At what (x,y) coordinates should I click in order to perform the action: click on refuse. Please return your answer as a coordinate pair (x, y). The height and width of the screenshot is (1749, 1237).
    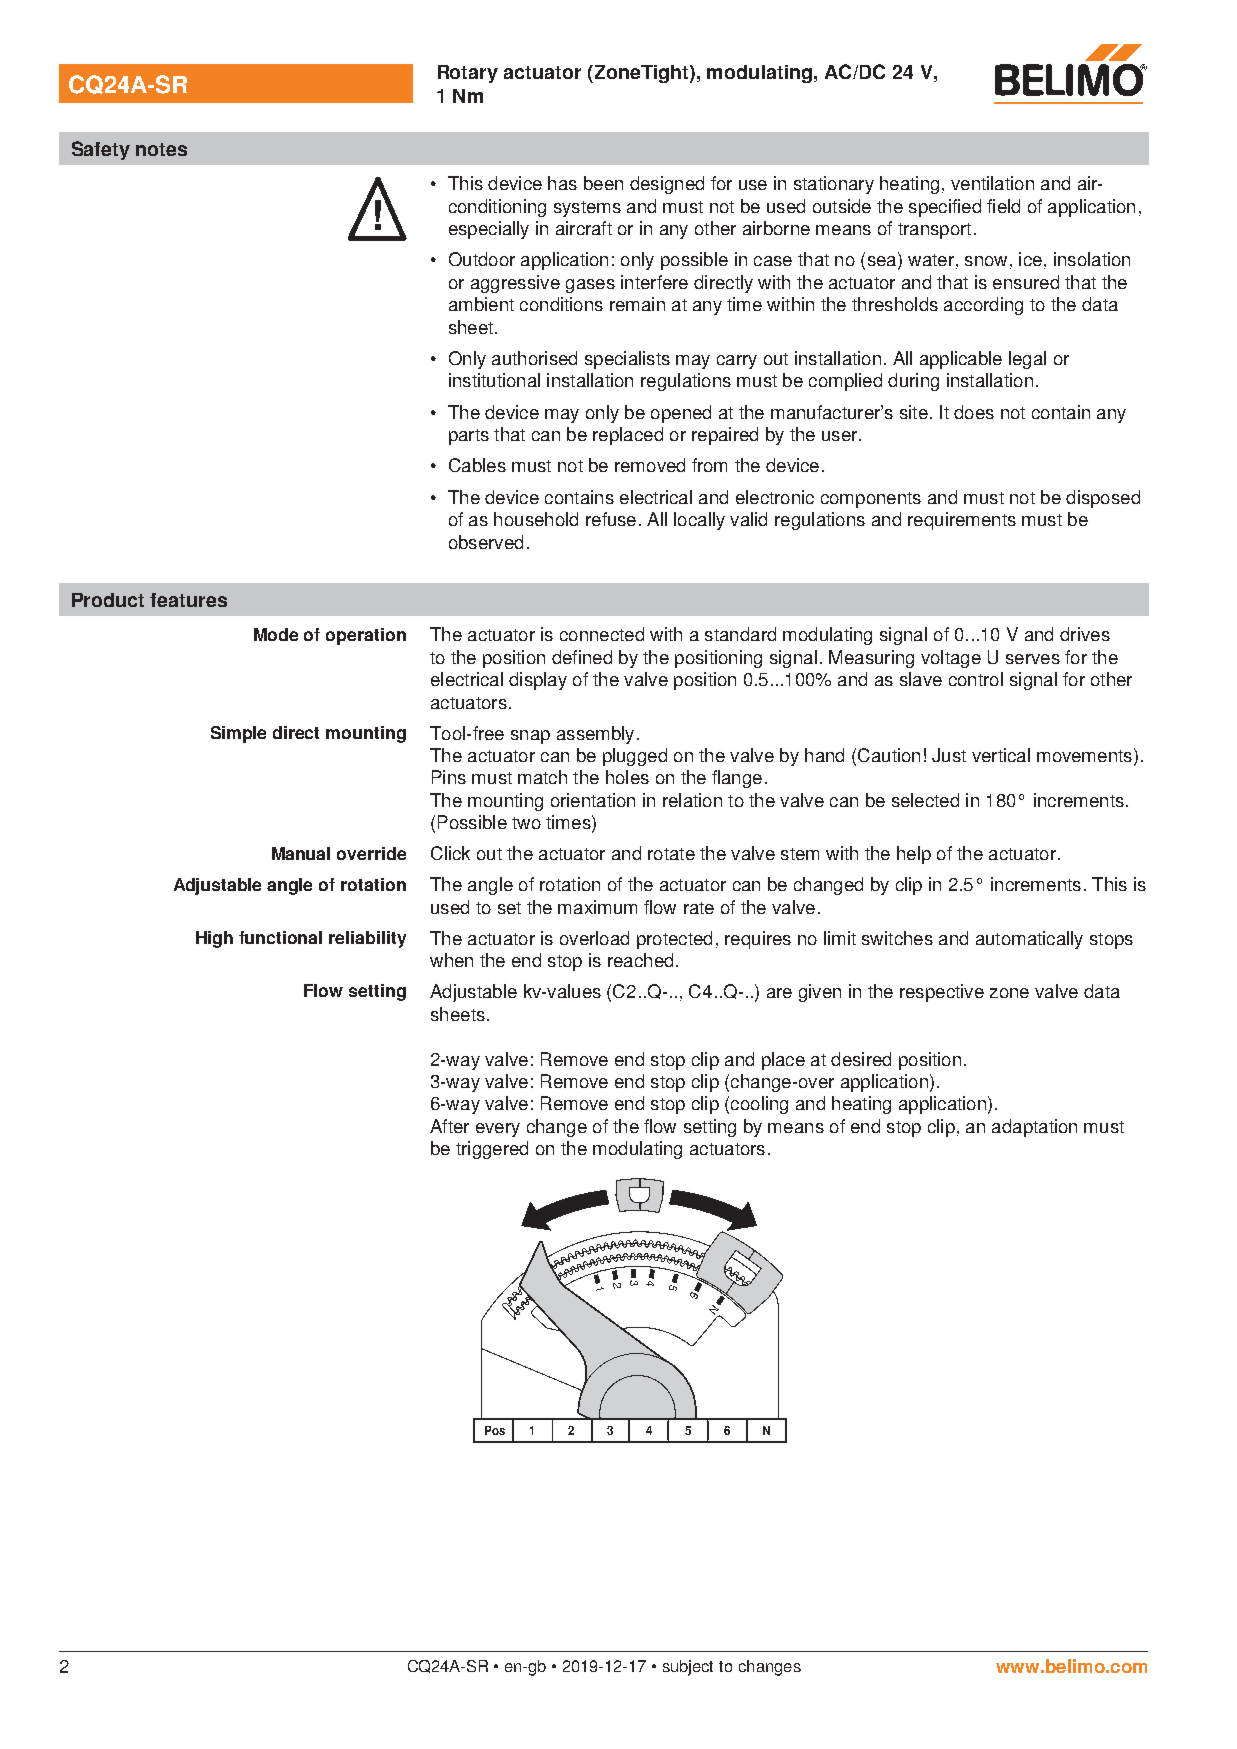
    Looking at the image, I should click on (611, 519).
